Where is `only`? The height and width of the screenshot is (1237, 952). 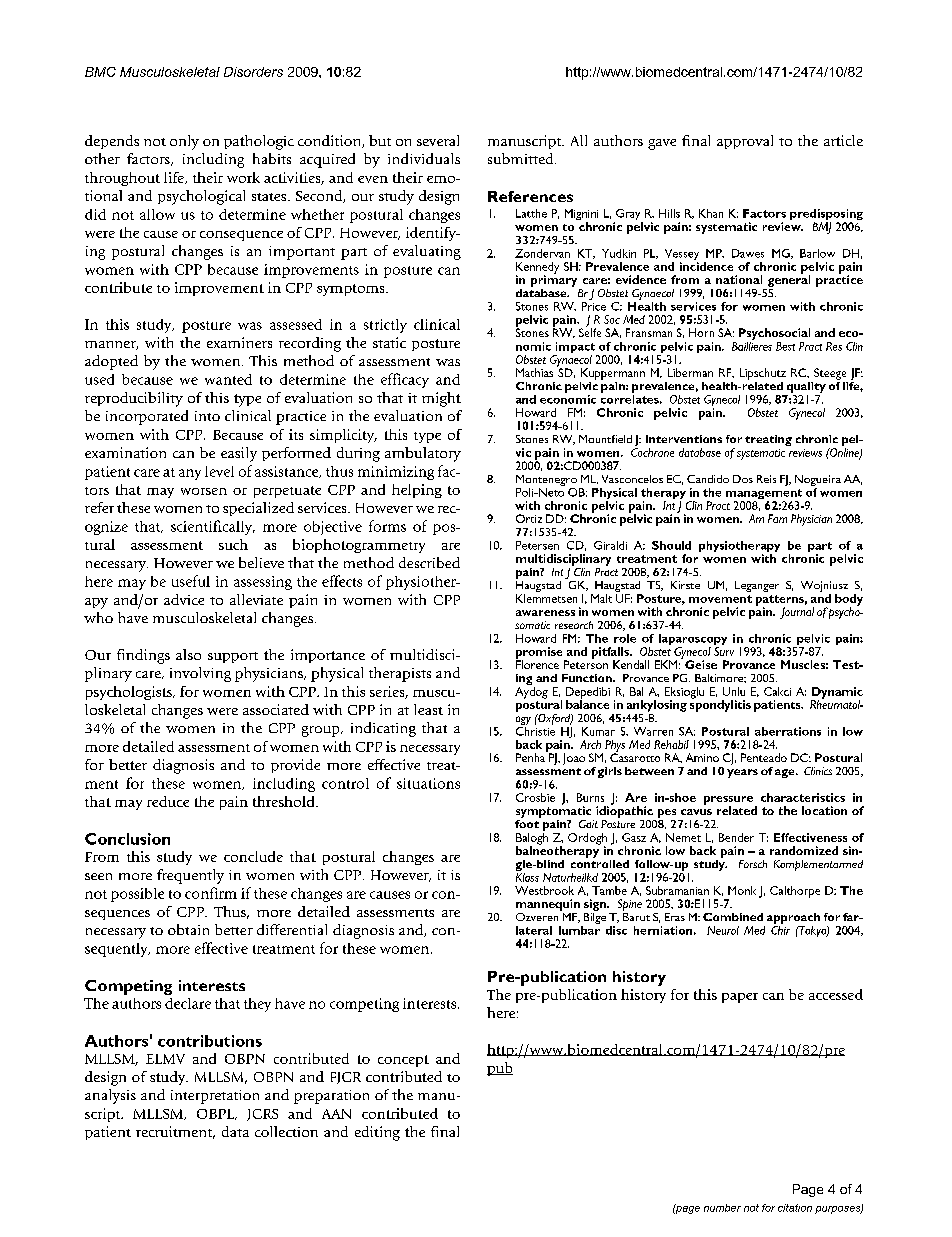 only is located at coordinates (184, 142).
